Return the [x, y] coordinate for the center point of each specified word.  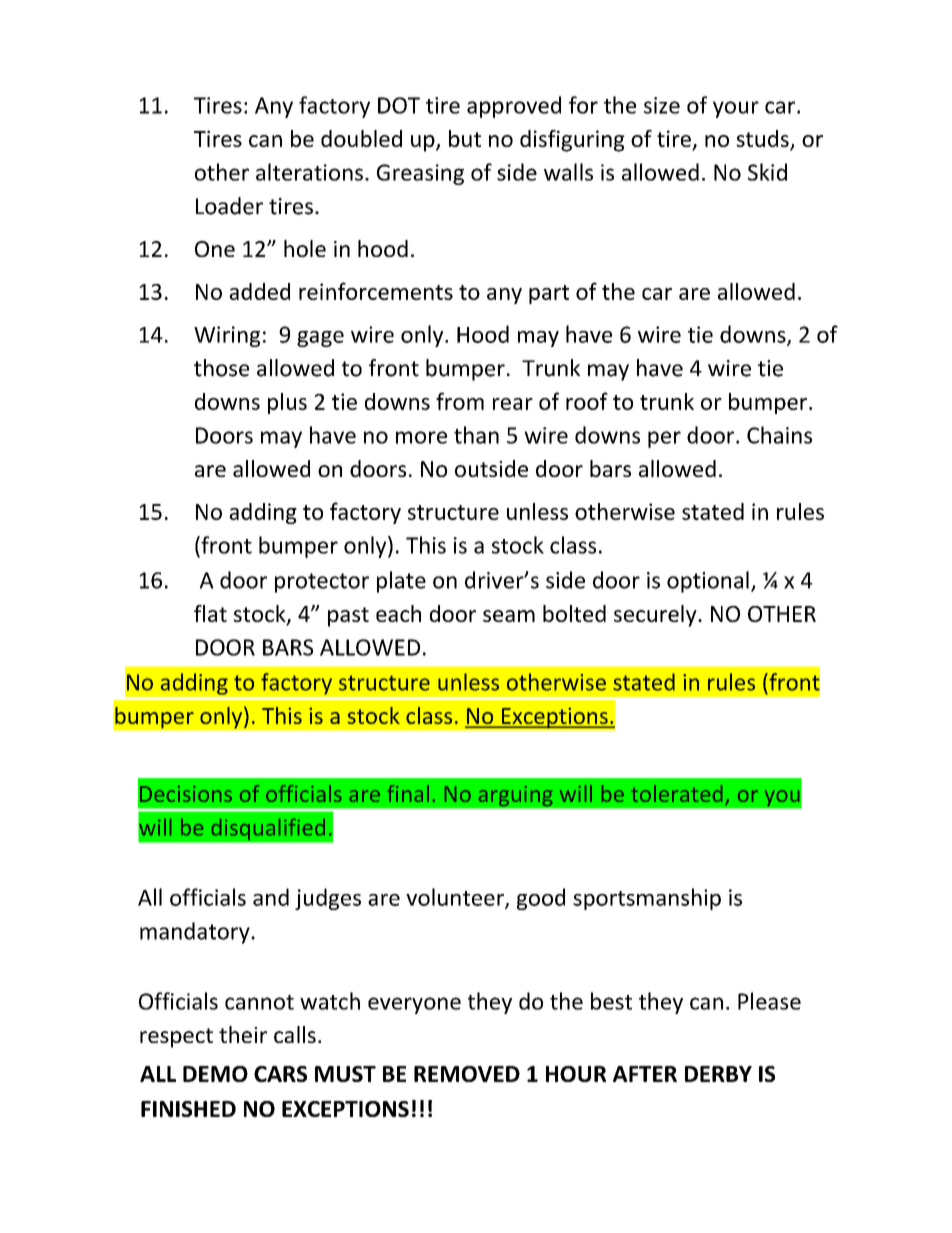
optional [708, 582]
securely [656, 616]
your [736, 109]
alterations [309, 172]
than [476, 435]
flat [210, 613]
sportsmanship [647, 899]
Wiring [227, 336]
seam [509, 616]
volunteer [456, 898]
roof [587, 401]
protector [322, 583]
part [549, 294]
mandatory [196, 933]
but [465, 138]
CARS [280, 1074]
